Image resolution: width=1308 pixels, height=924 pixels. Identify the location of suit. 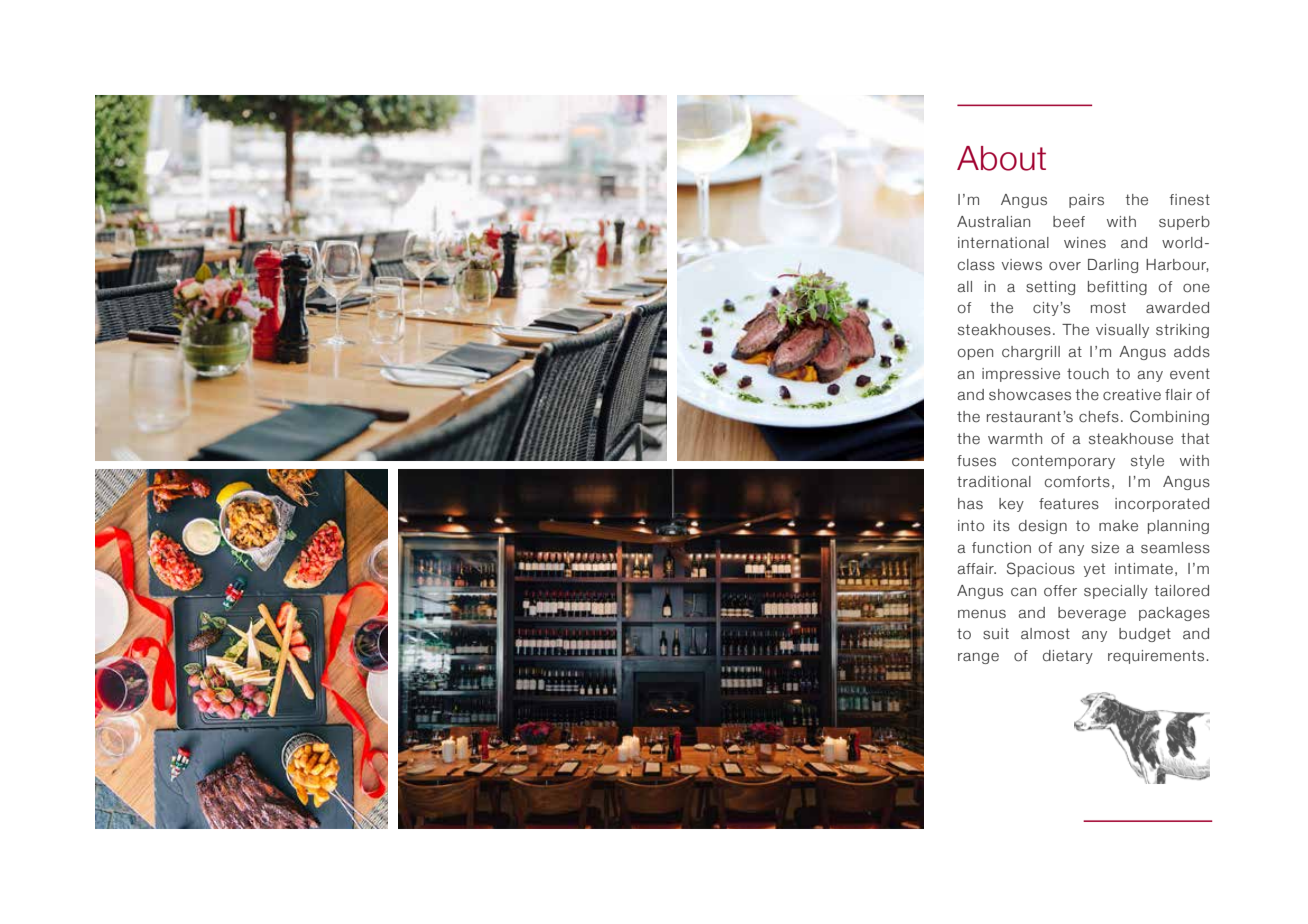
(996, 634).
